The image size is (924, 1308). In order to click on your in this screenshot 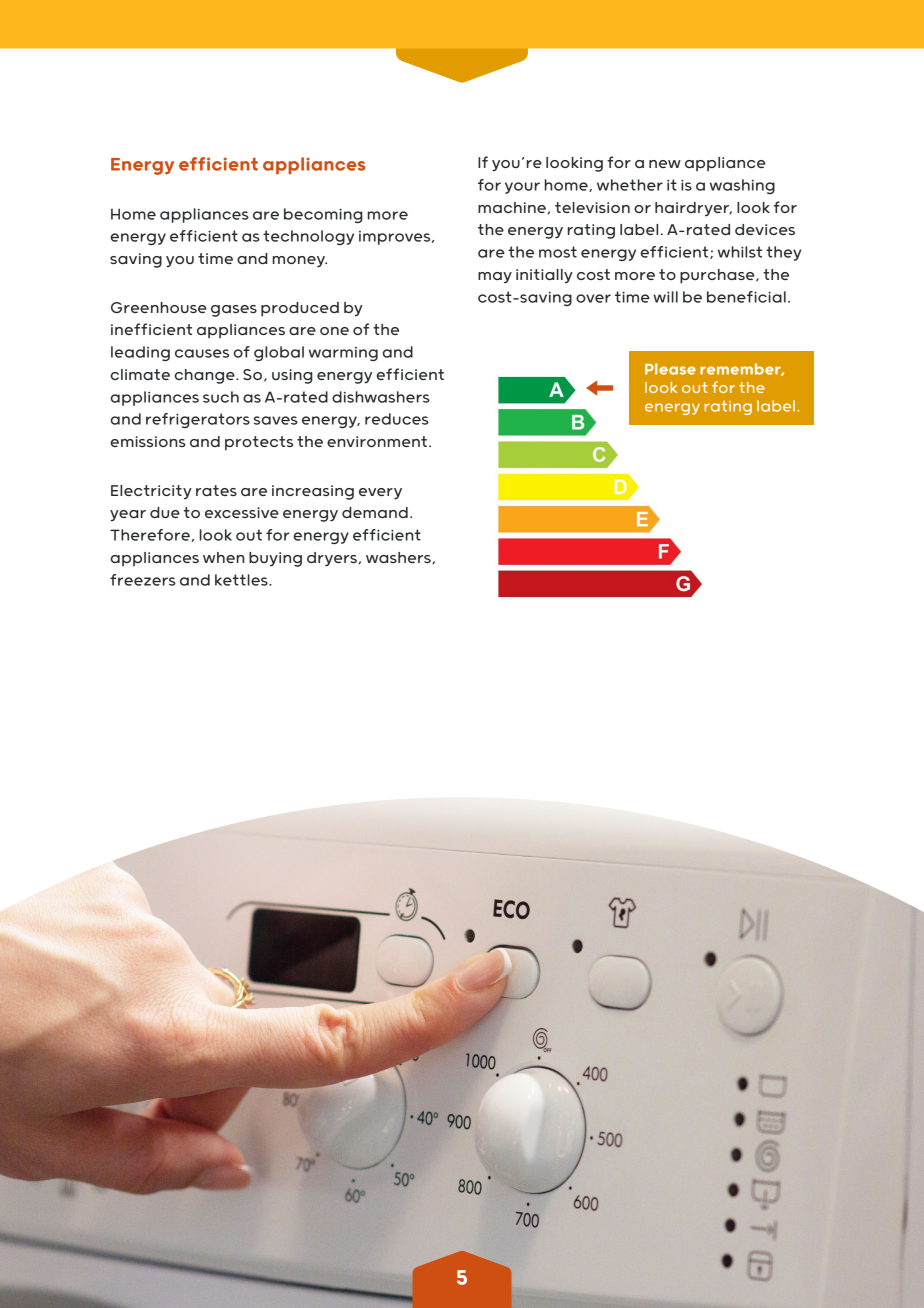, I will do `click(522, 188)`.
